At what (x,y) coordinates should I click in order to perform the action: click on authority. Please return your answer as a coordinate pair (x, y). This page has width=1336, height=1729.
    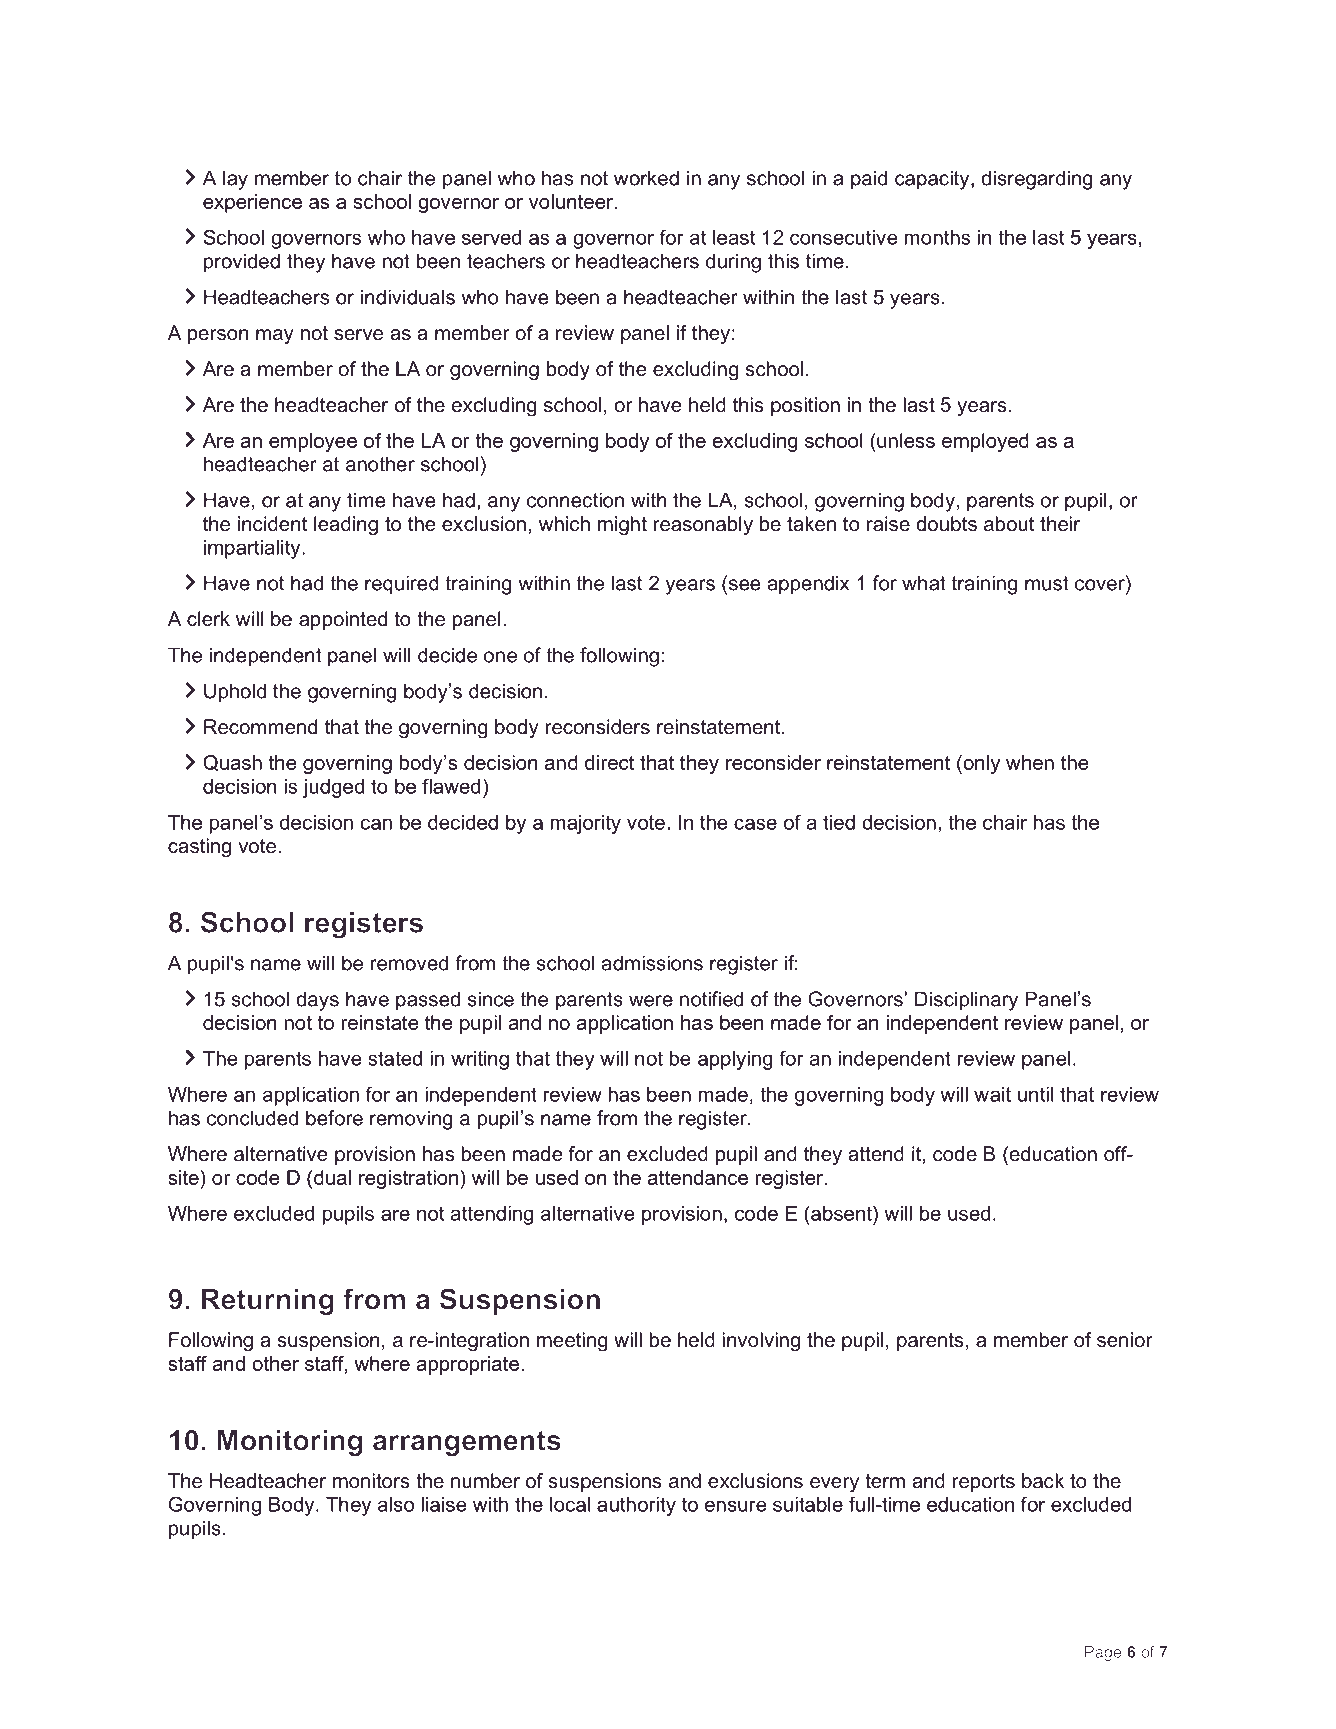
    Looking at the image, I should click on (636, 1506).
